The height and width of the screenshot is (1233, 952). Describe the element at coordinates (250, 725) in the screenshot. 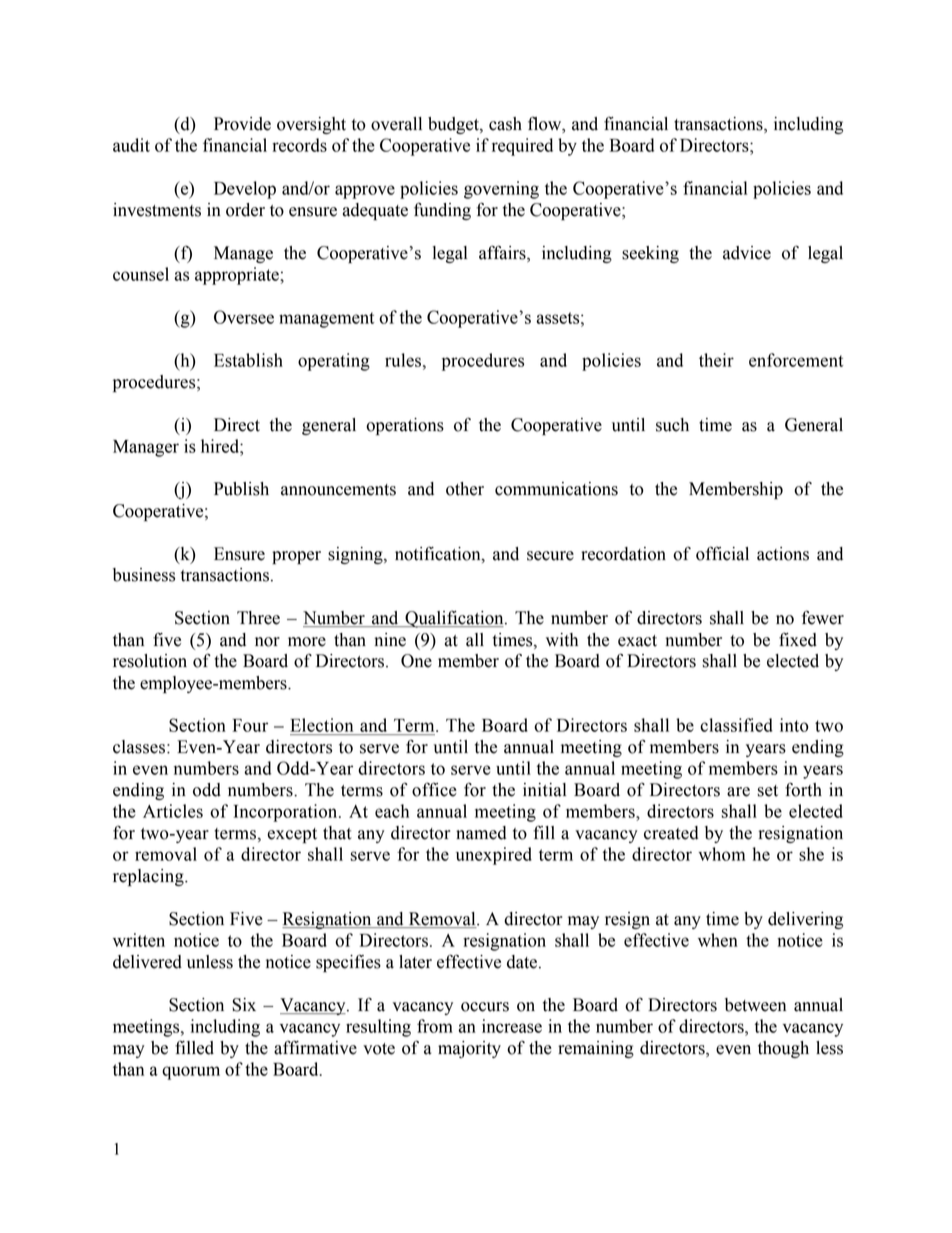

I see `Four` at that location.
